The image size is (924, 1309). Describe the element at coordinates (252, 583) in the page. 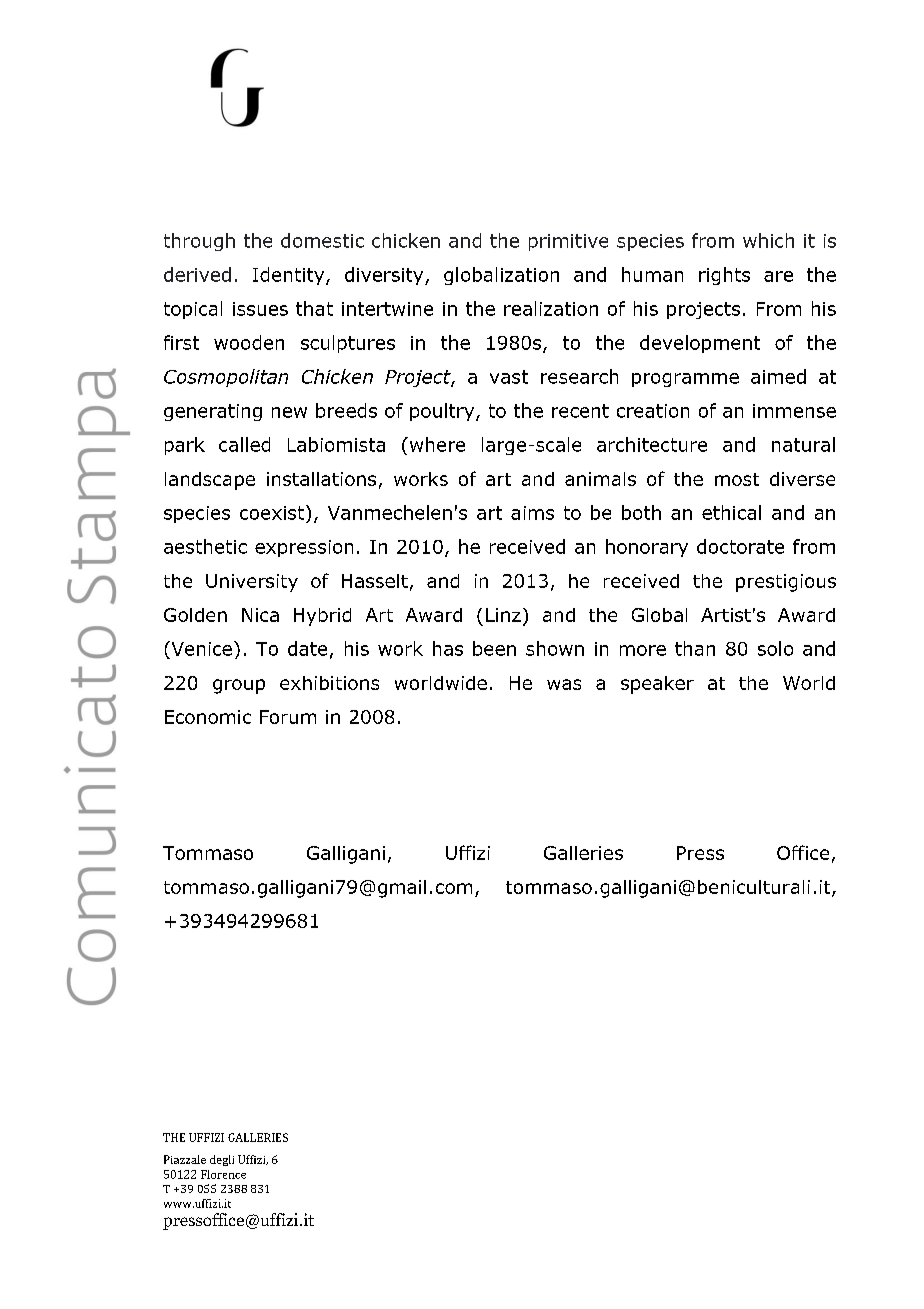

I see `University` at that location.
